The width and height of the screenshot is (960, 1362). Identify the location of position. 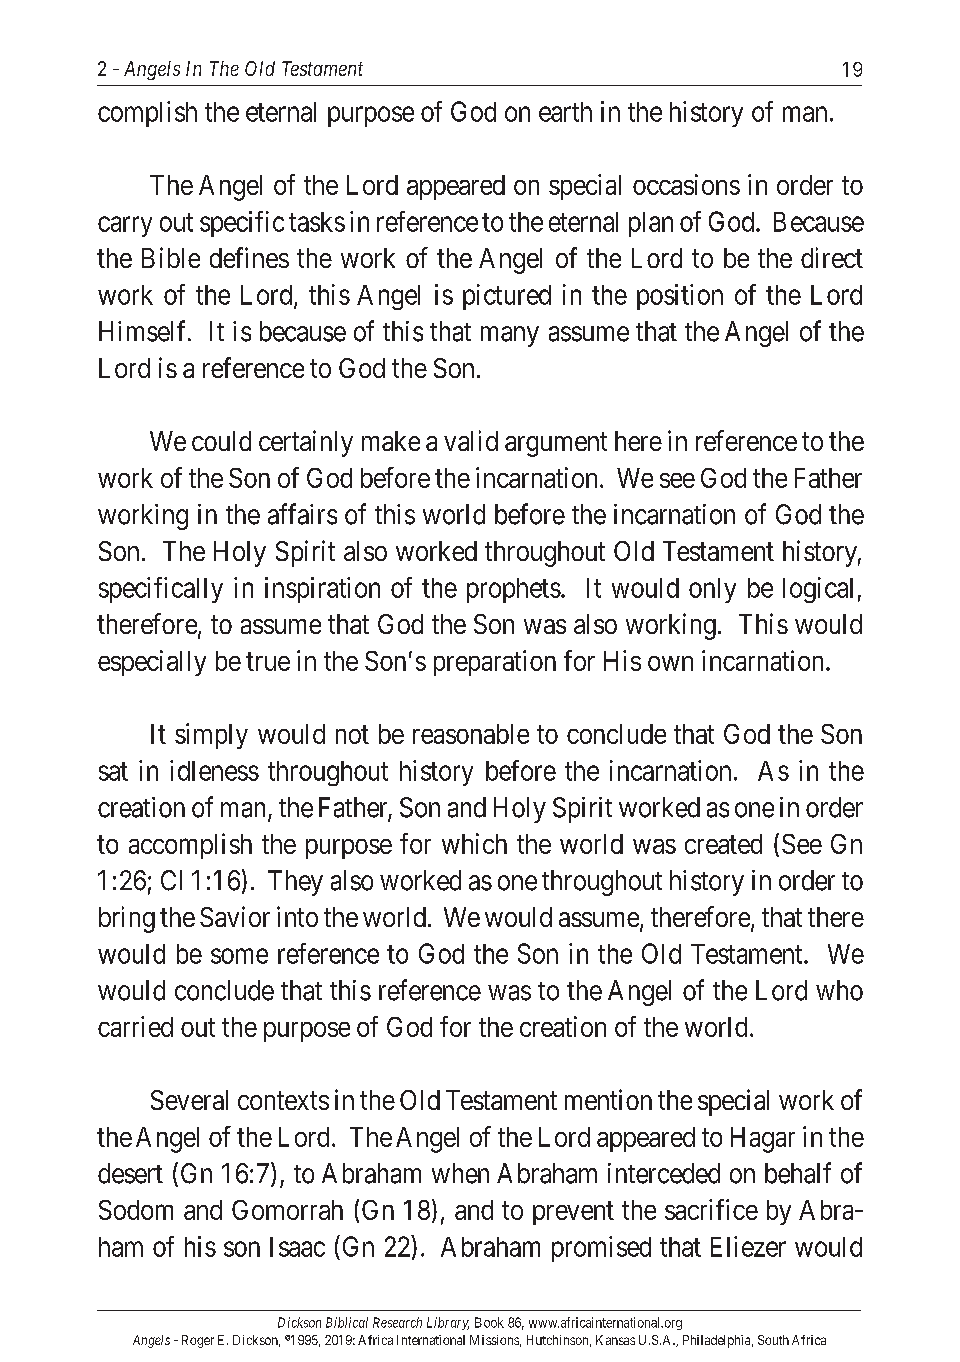
(680, 297).
